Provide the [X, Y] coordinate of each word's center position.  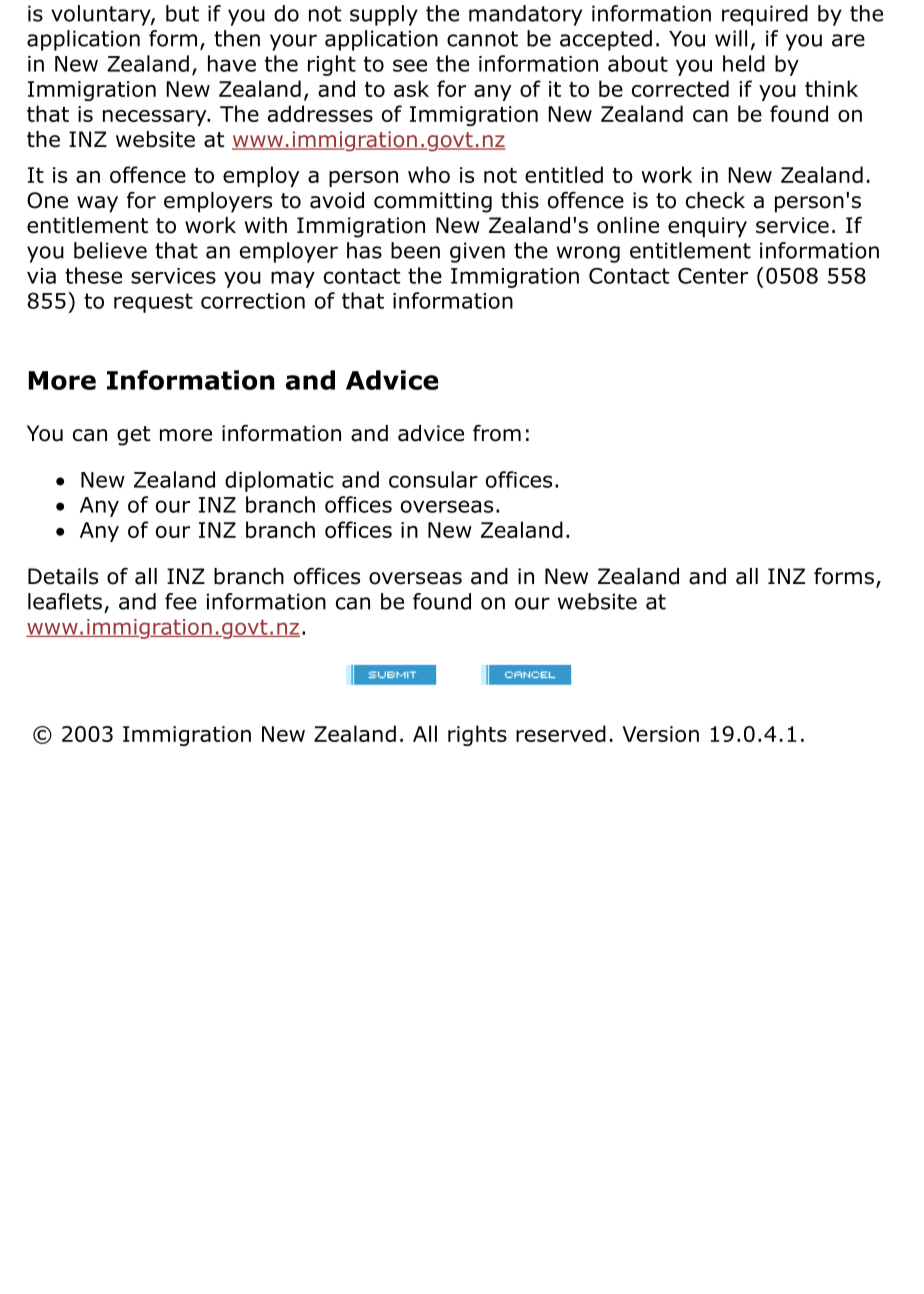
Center [713, 276]
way [97, 204]
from [497, 433]
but [182, 13]
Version [660, 734]
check [715, 200]
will [731, 38]
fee [181, 601]
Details [63, 576]
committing [433, 202]
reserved [561, 733]
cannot [482, 39]
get [133, 436]
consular [433, 479]
